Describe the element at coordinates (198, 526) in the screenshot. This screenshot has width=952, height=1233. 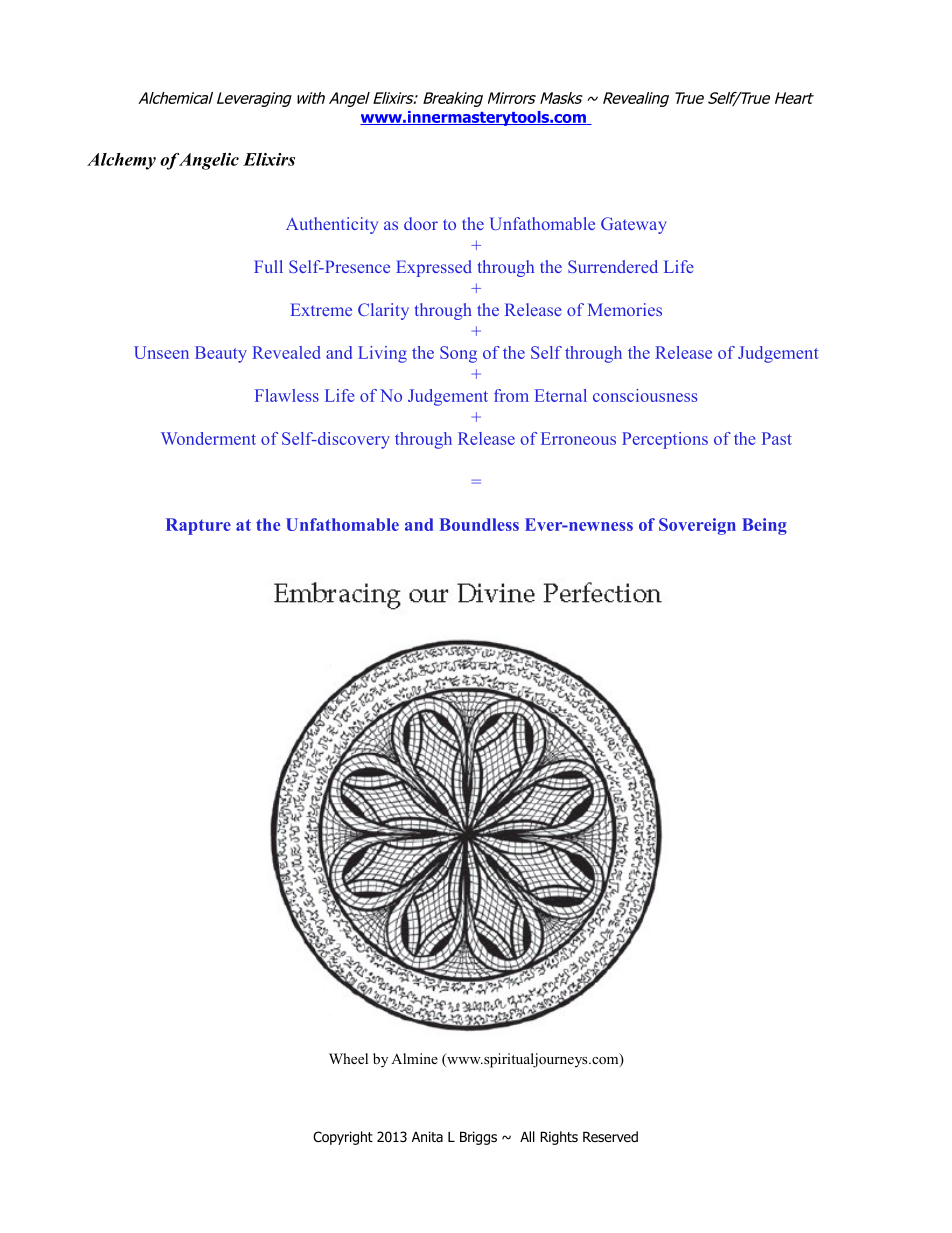
I see `Rapture` at that location.
